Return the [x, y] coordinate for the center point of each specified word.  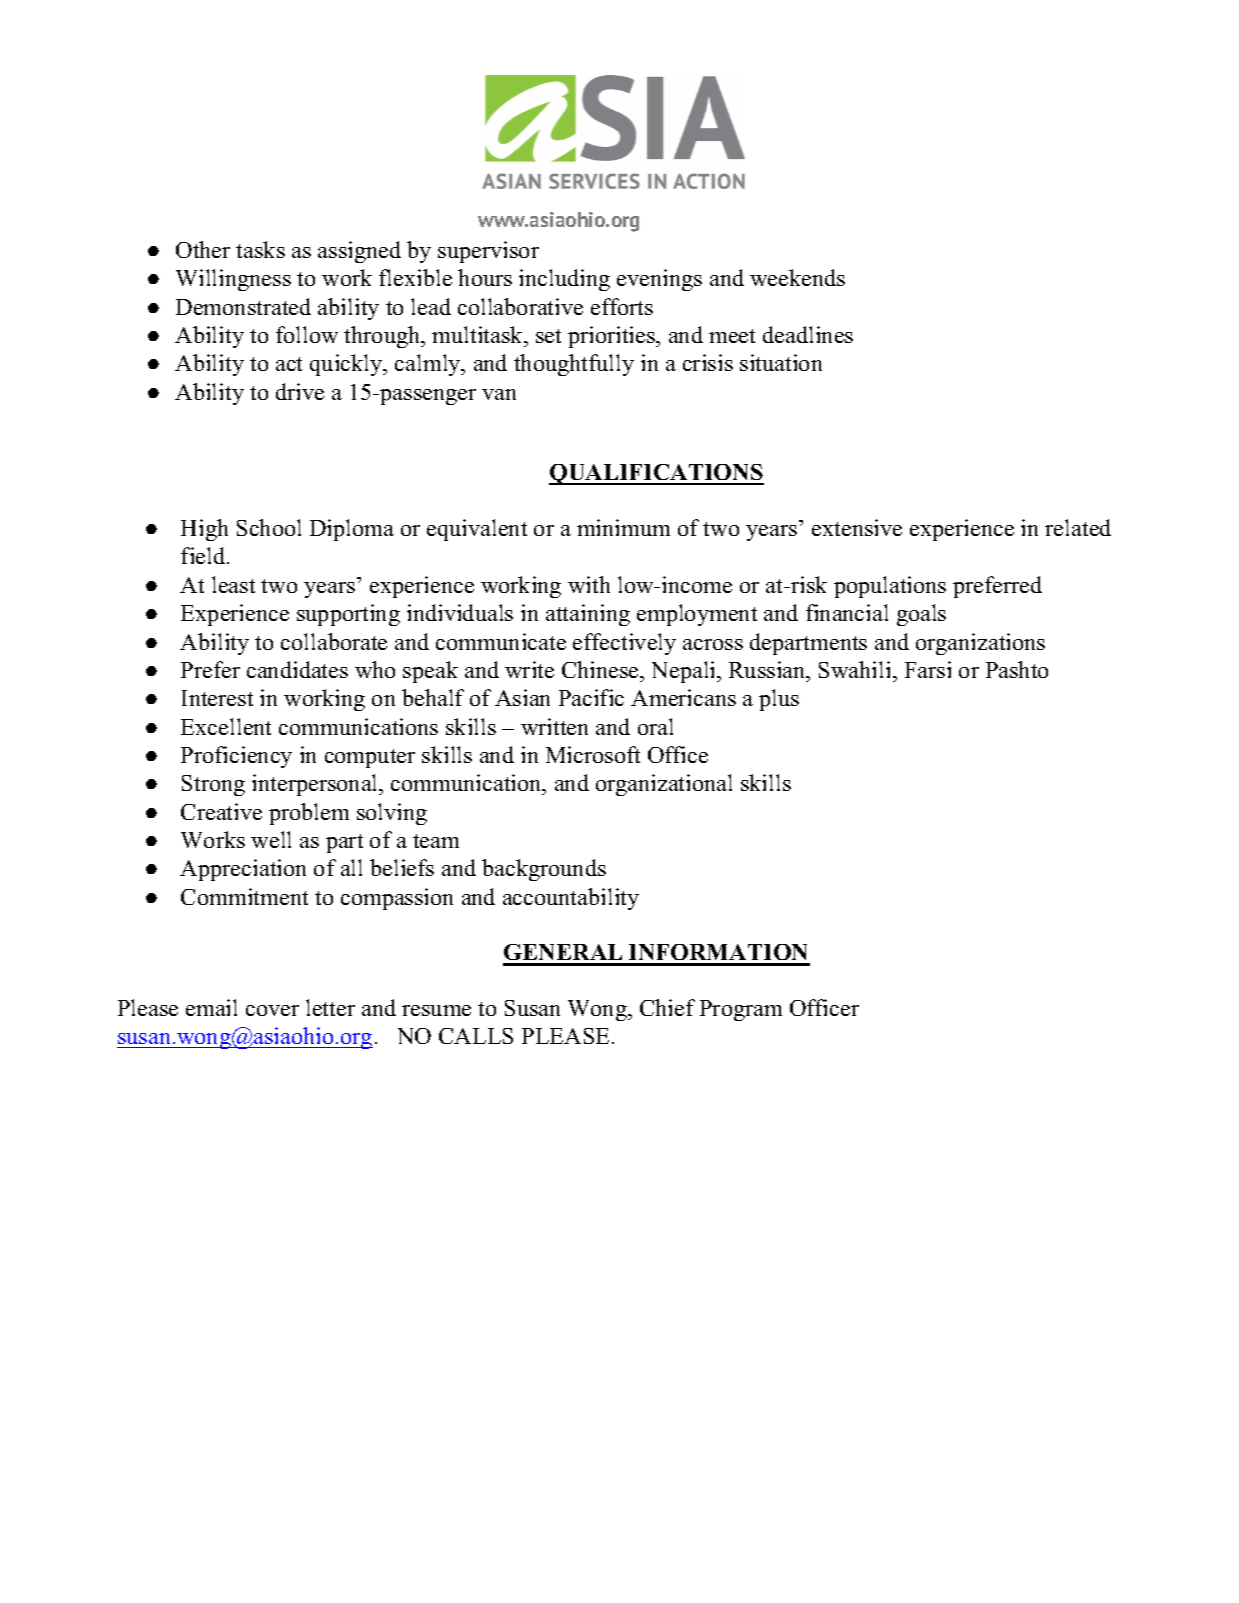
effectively [624, 644]
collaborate [334, 641]
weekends [797, 277]
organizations [980, 644]
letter [330, 1007]
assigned [359, 252]
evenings [659, 280]
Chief [667, 1007]
